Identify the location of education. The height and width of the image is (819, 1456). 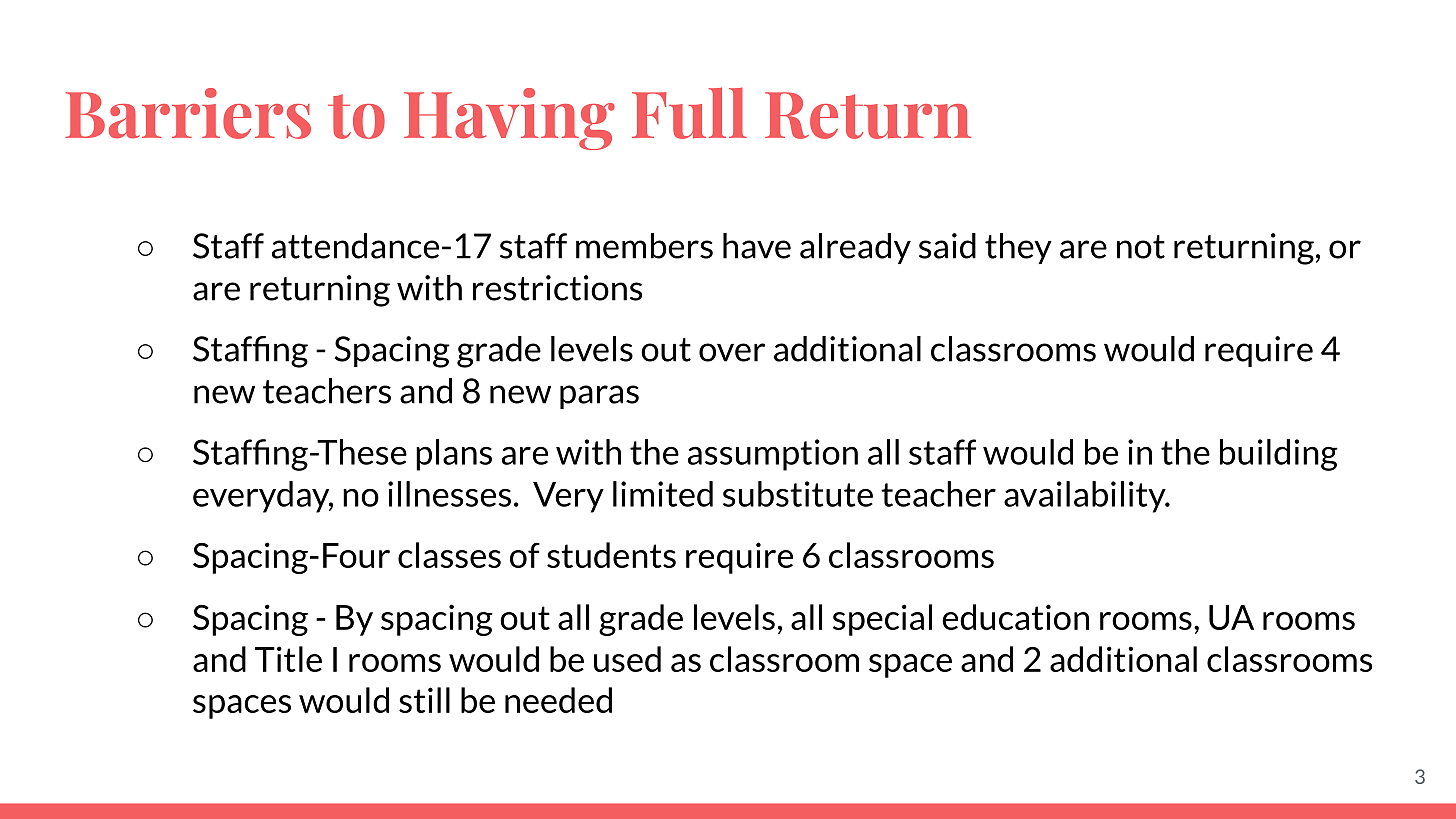
(1015, 617).
